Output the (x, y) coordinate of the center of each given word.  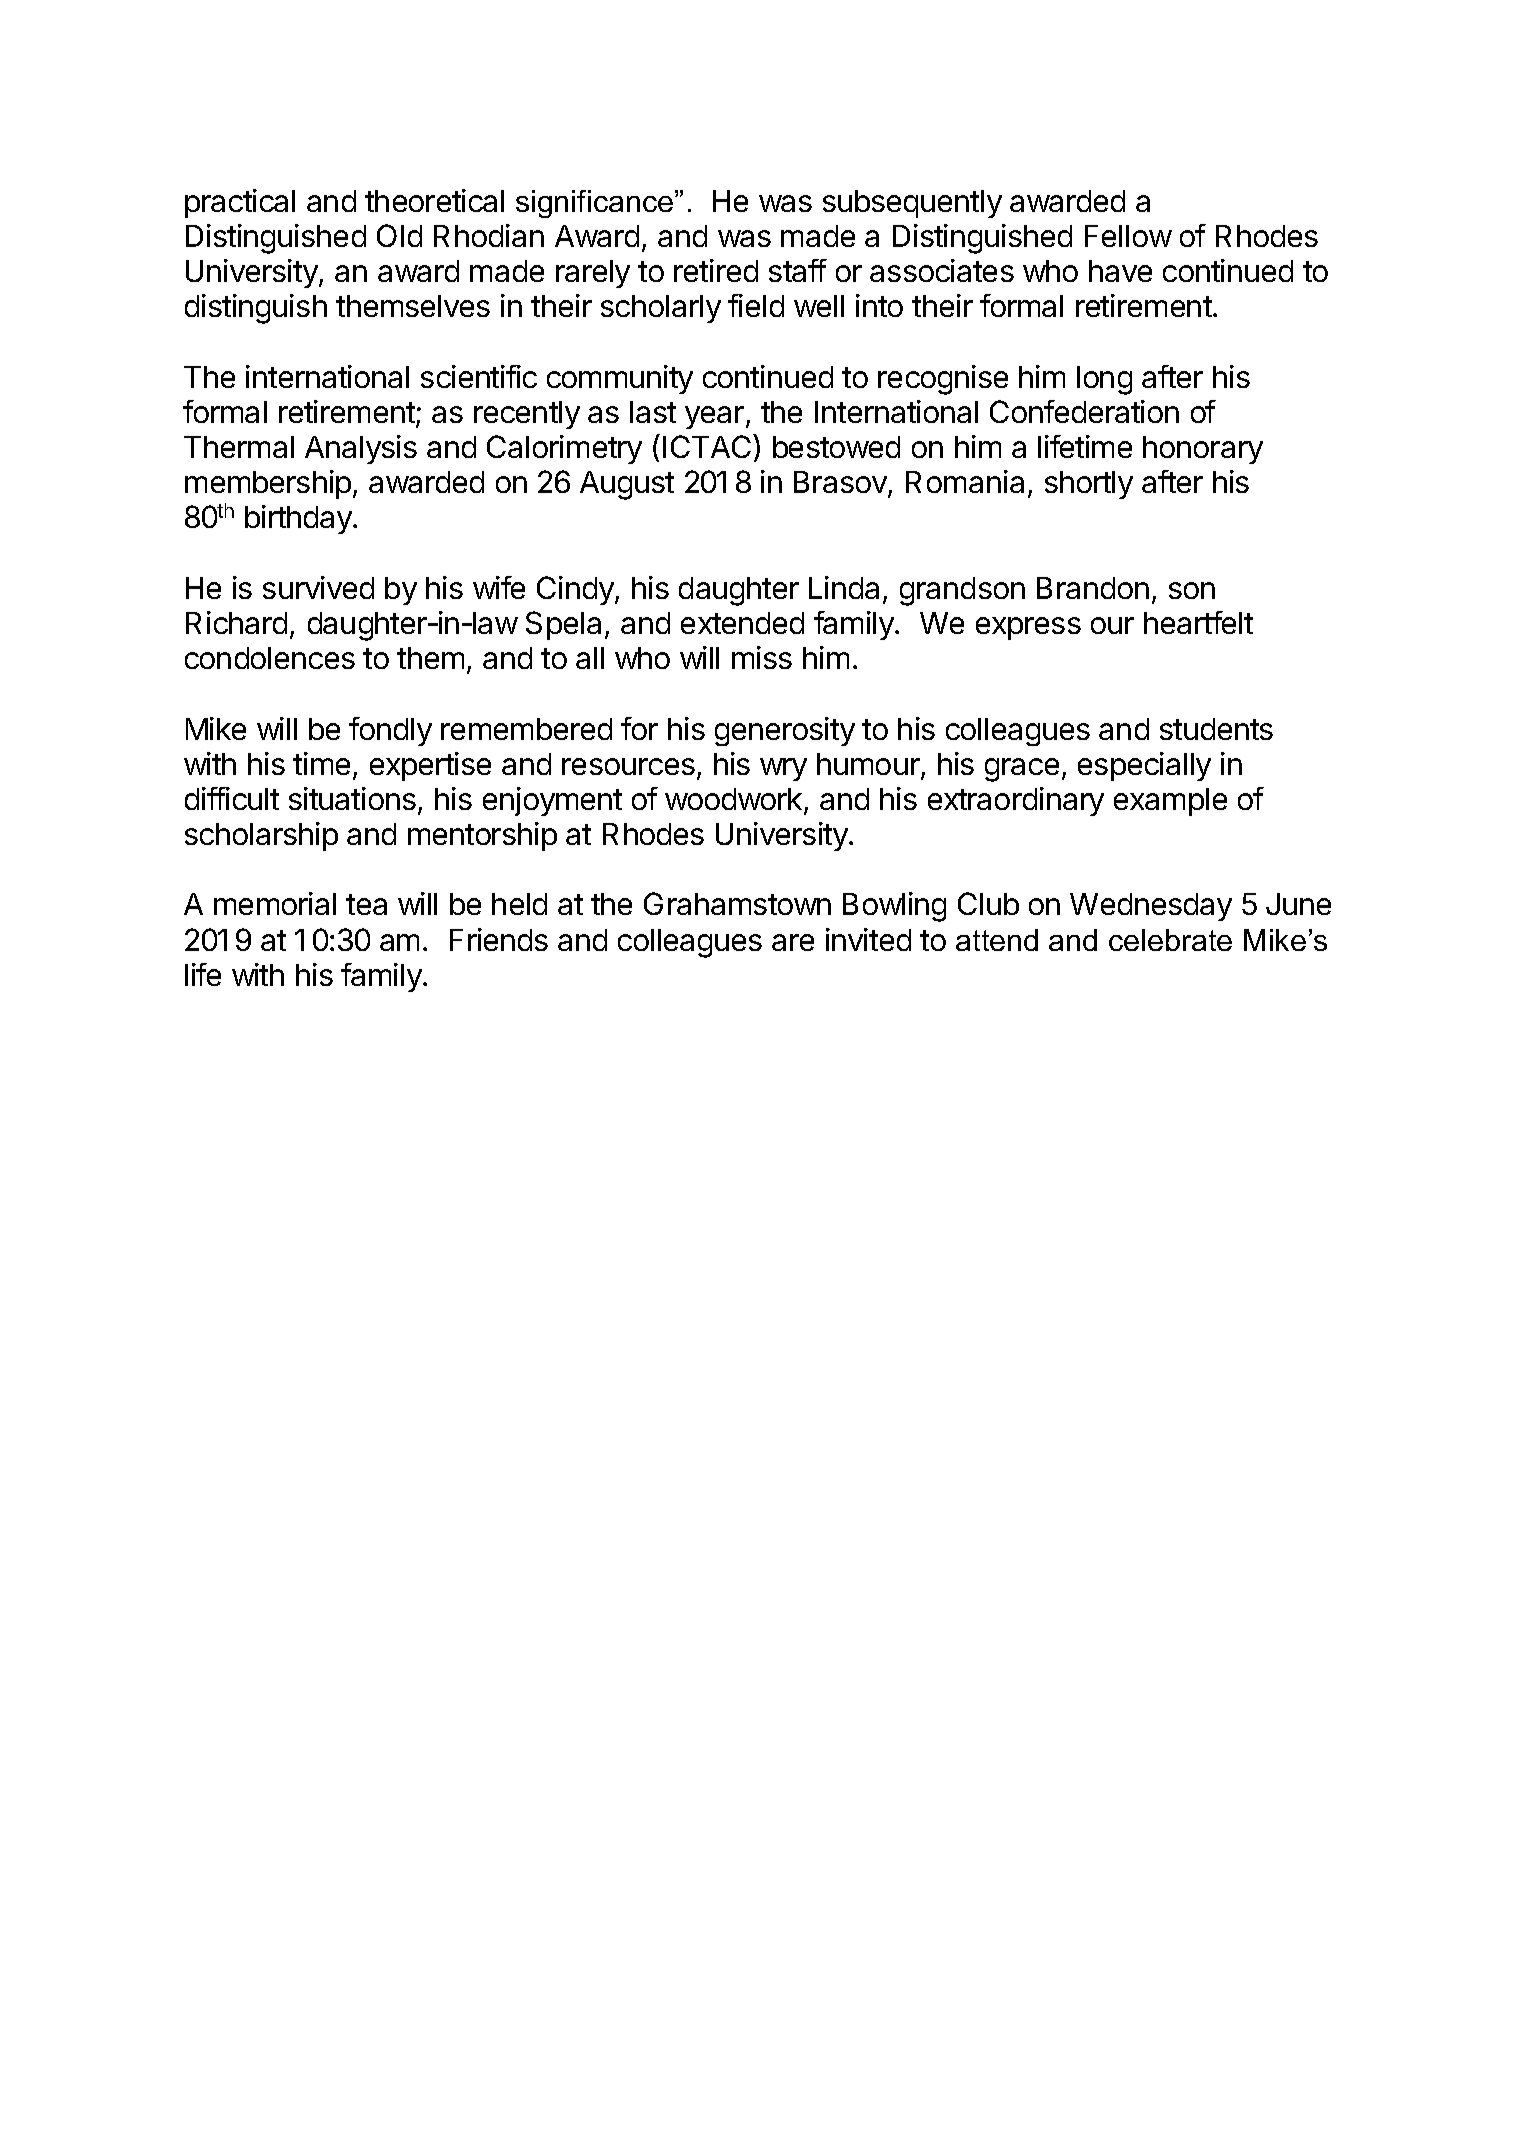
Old (399, 235)
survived (318, 587)
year (716, 417)
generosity (785, 731)
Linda (846, 589)
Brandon (1093, 588)
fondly (390, 731)
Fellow (1128, 236)
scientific (479, 376)
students (1216, 729)
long (1104, 380)
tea (366, 904)
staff (798, 270)
